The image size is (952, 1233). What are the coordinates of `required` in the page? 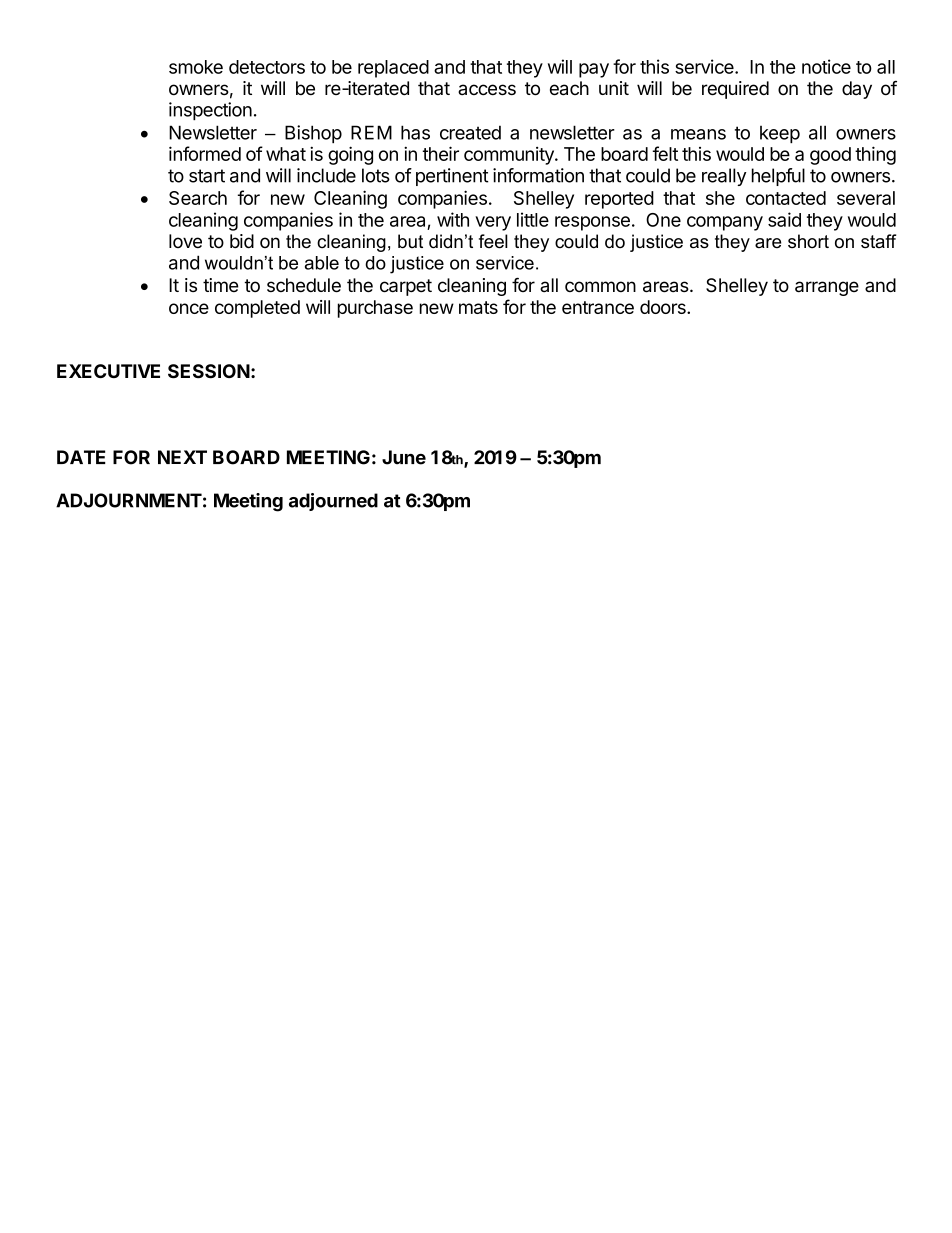 It's located at (735, 90).
